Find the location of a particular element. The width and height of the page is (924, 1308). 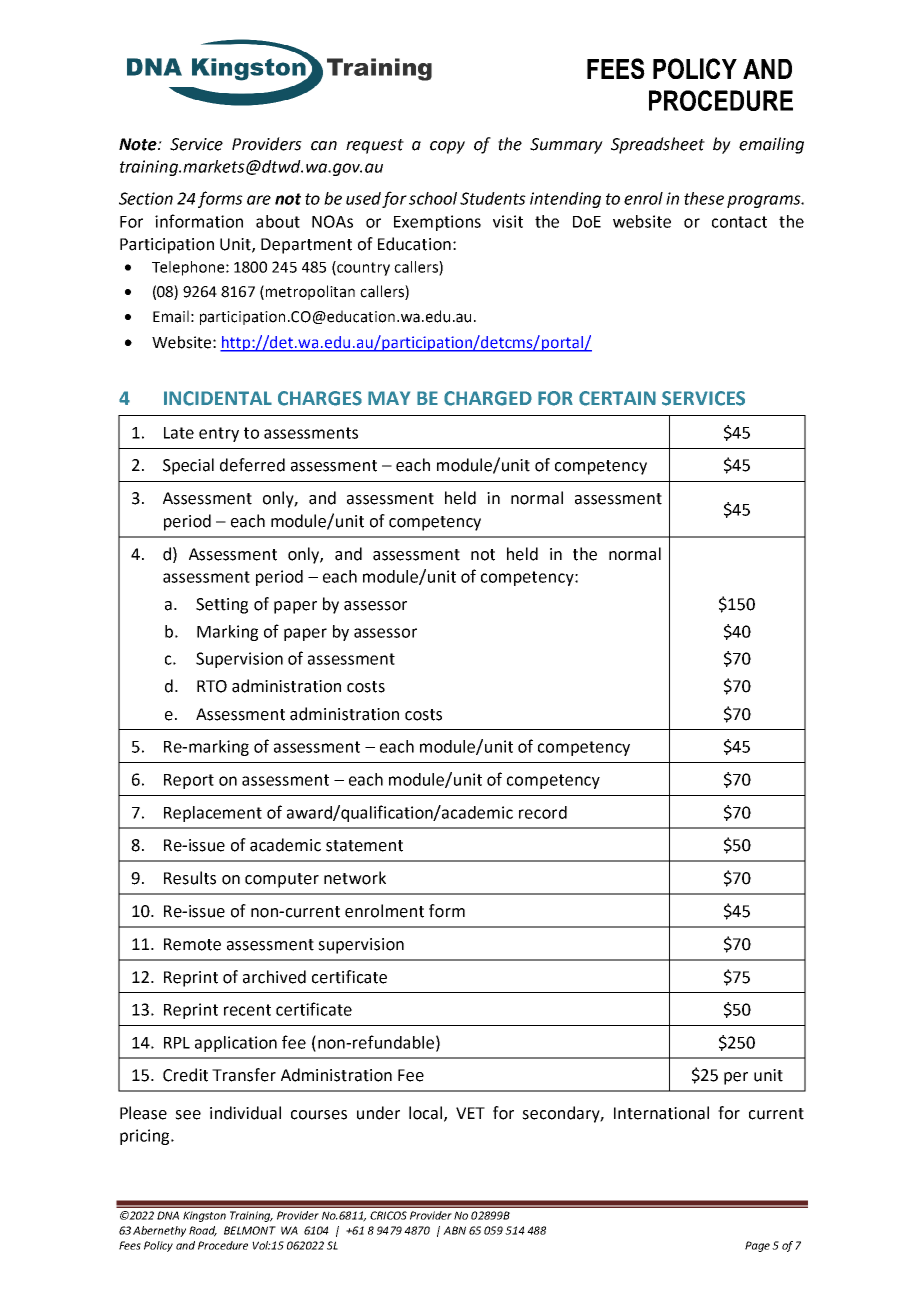

statement is located at coordinates (364, 846).
